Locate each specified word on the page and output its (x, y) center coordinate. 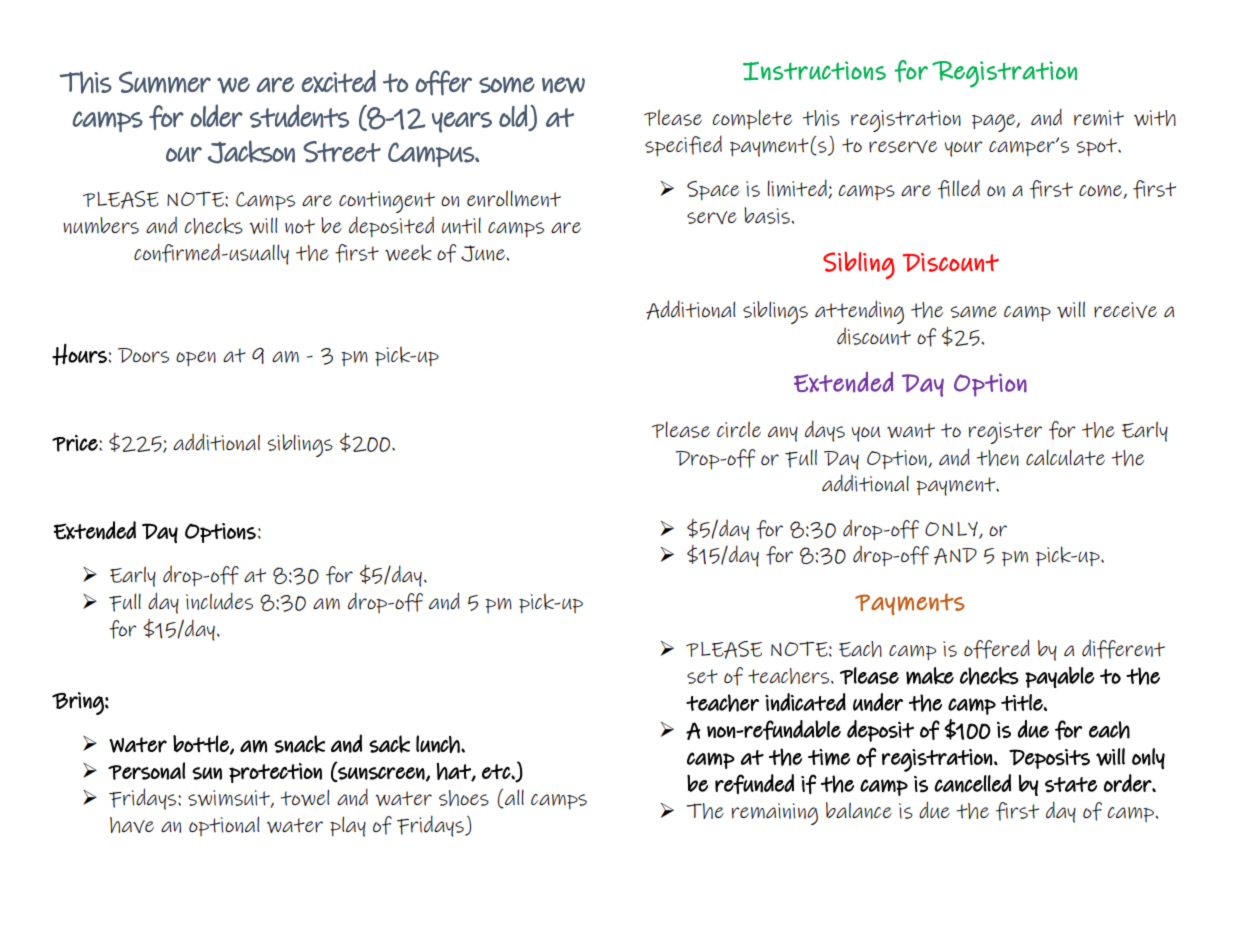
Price (76, 443)
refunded (754, 784)
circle (739, 429)
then (997, 458)
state (1071, 785)
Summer (165, 82)
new (563, 85)
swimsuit (230, 799)
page (995, 123)
